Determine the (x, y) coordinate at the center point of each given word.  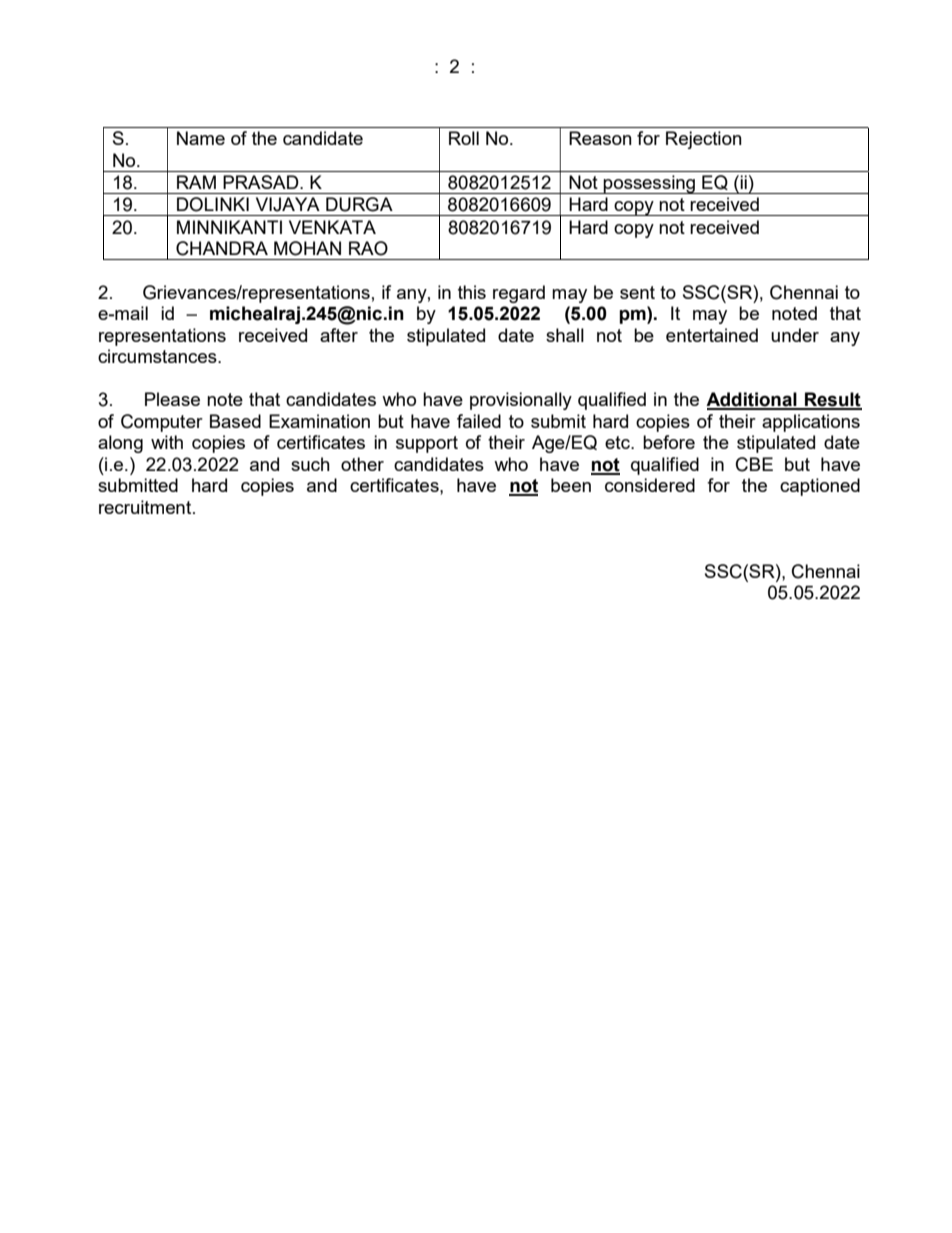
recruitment (146, 507)
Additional (752, 400)
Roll (464, 138)
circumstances (158, 356)
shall (565, 335)
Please (172, 399)
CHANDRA (222, 248)
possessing (649, 184)
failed (479, 421)
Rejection (704, 140)
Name (201, 138)
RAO (368, 248)
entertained (712, 335)
